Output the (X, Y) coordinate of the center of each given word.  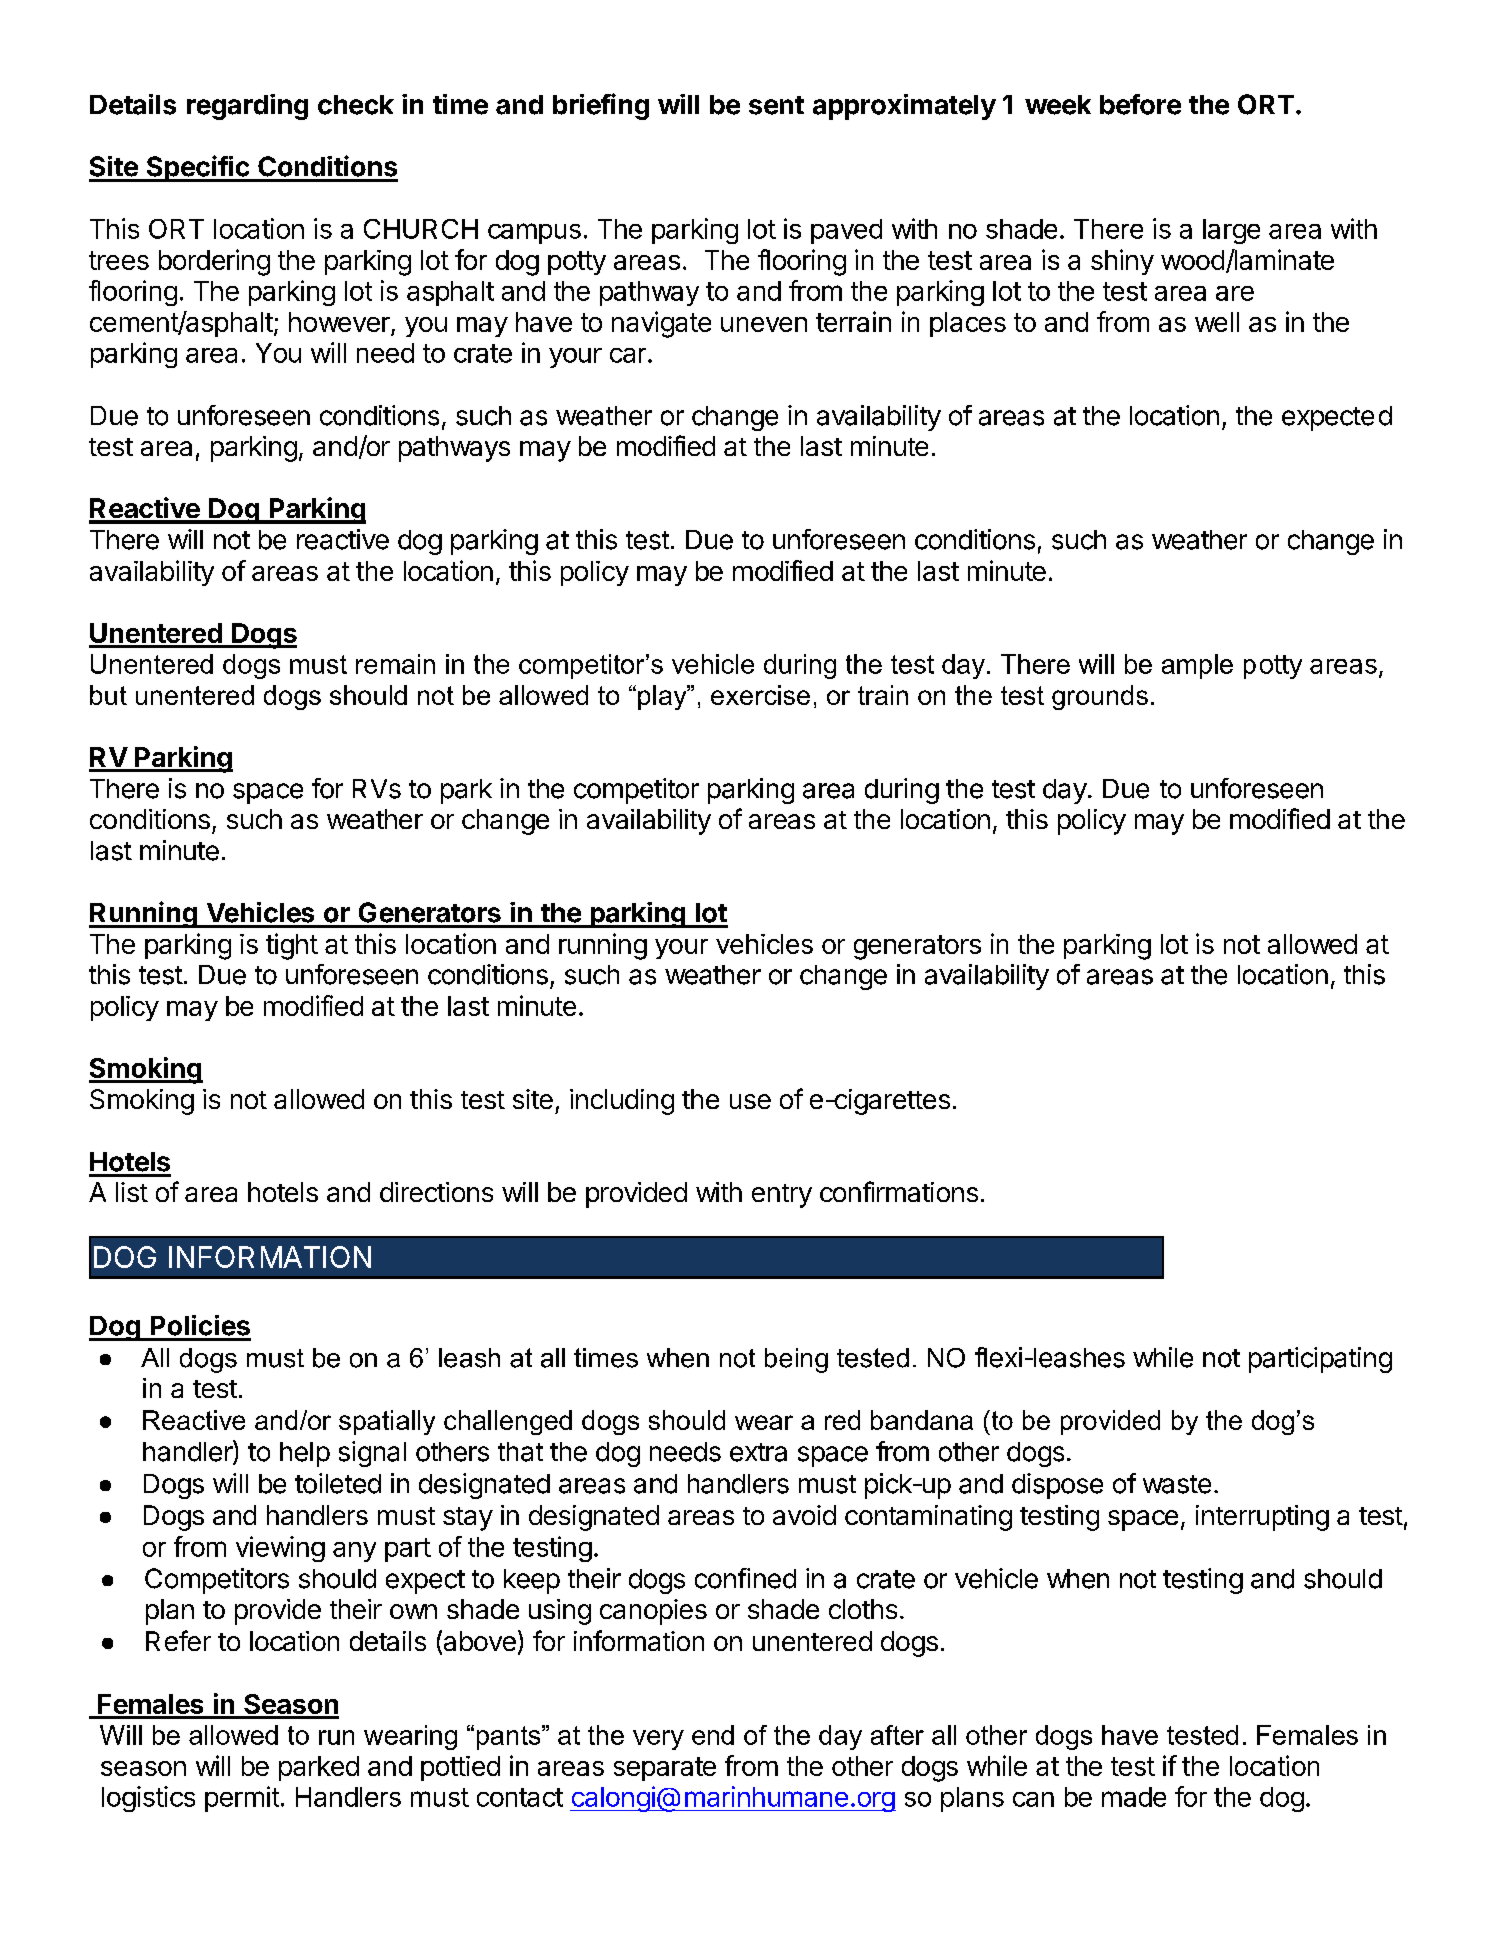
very (658, 1740)
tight (292, 946)
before (1140, 104)
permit (242, 1799)
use (750, 1101)
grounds (1100, 697)
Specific (197, 168)
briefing (601, 106)
